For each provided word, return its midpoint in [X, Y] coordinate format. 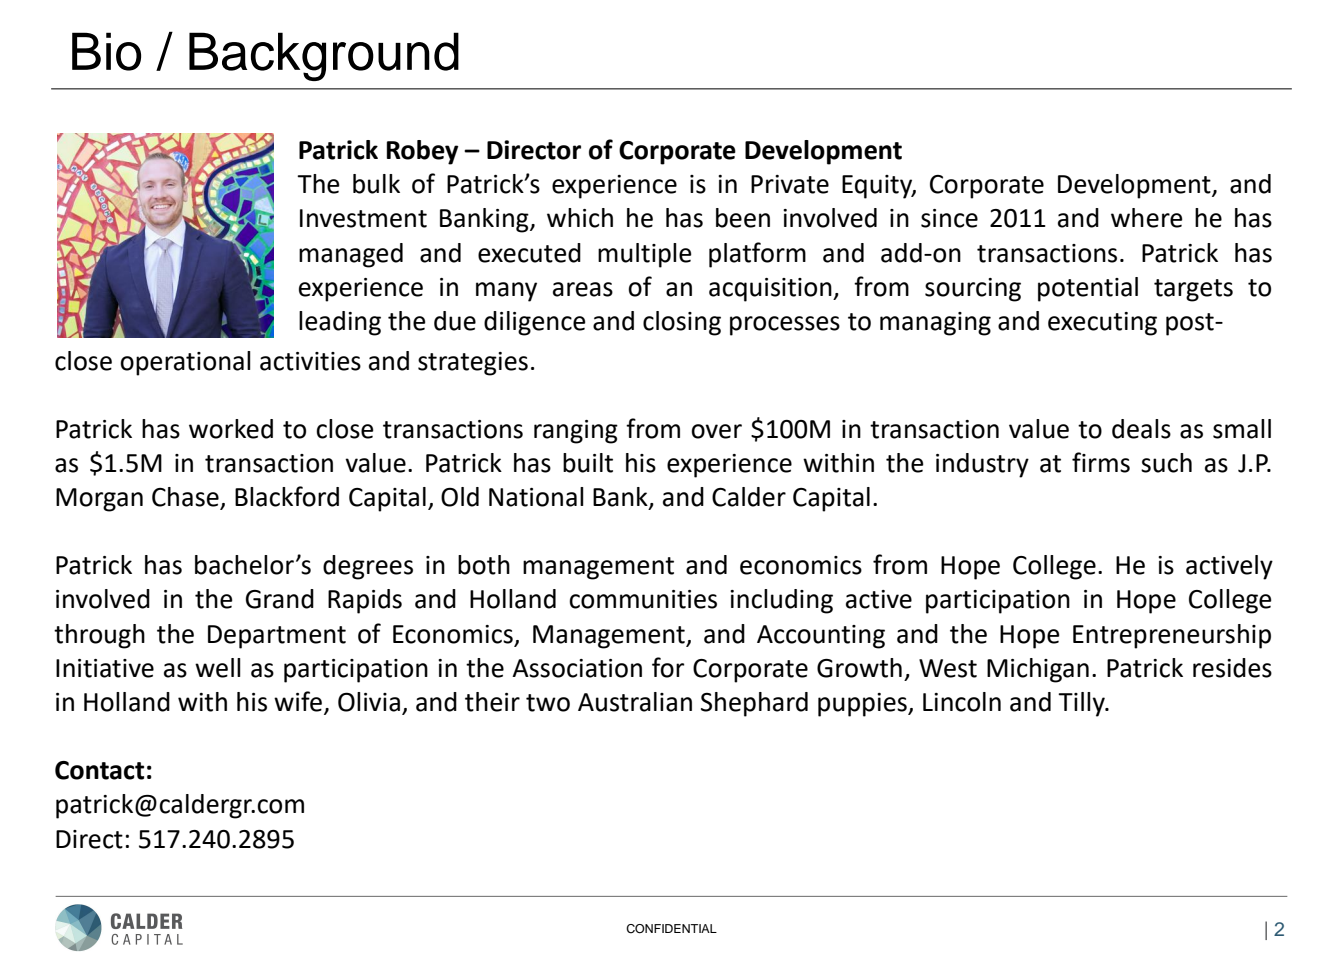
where [1147, 218]
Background [324, 56]
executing [1102, 324]
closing [682, 323]
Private [790, 184]
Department [277, 637]
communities [643, 599]
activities [310, 361]
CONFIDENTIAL [671, 929]
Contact [99, 770]
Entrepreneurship [1172, 636]
